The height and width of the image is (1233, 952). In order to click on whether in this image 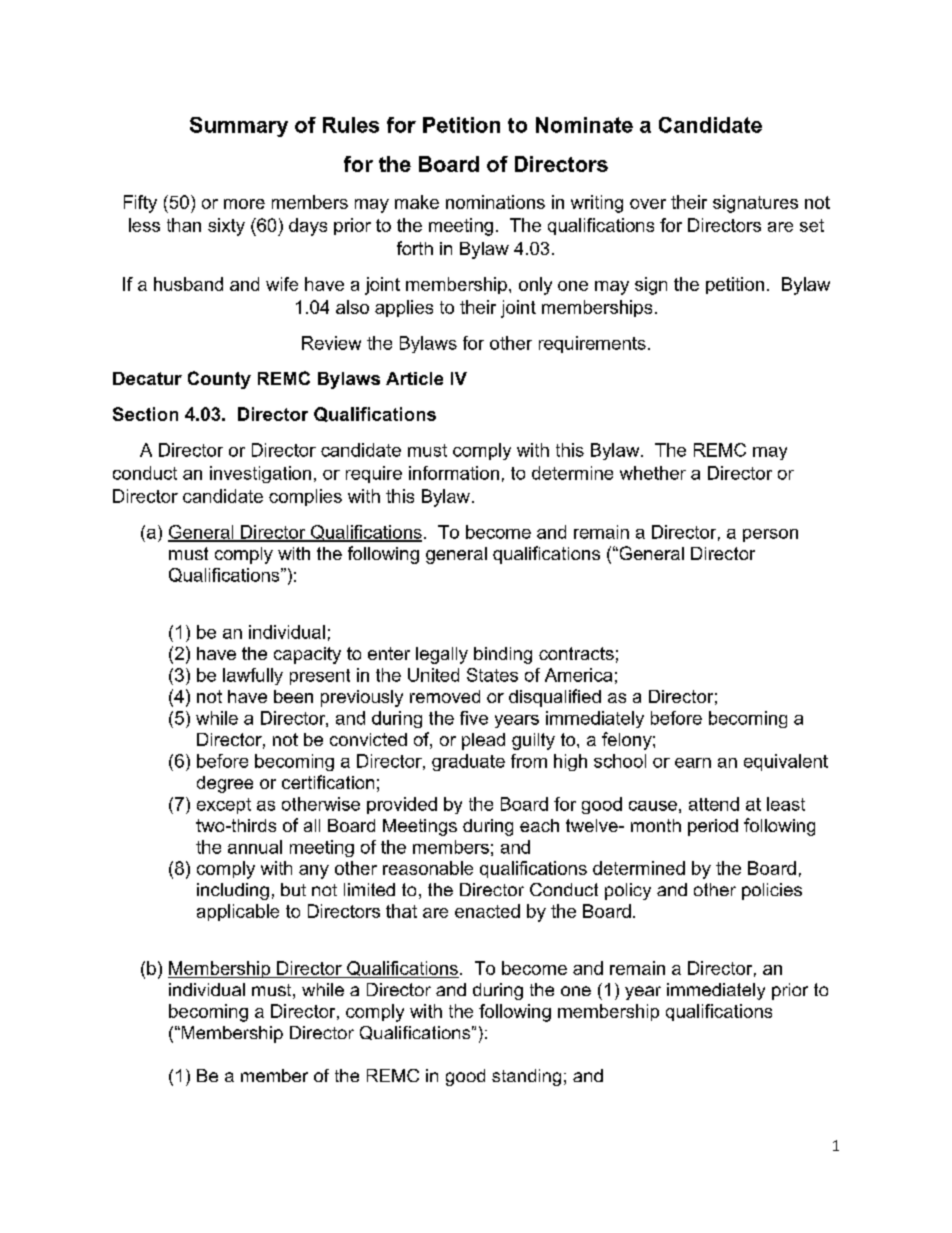, I will do `click(653, 473)`.
